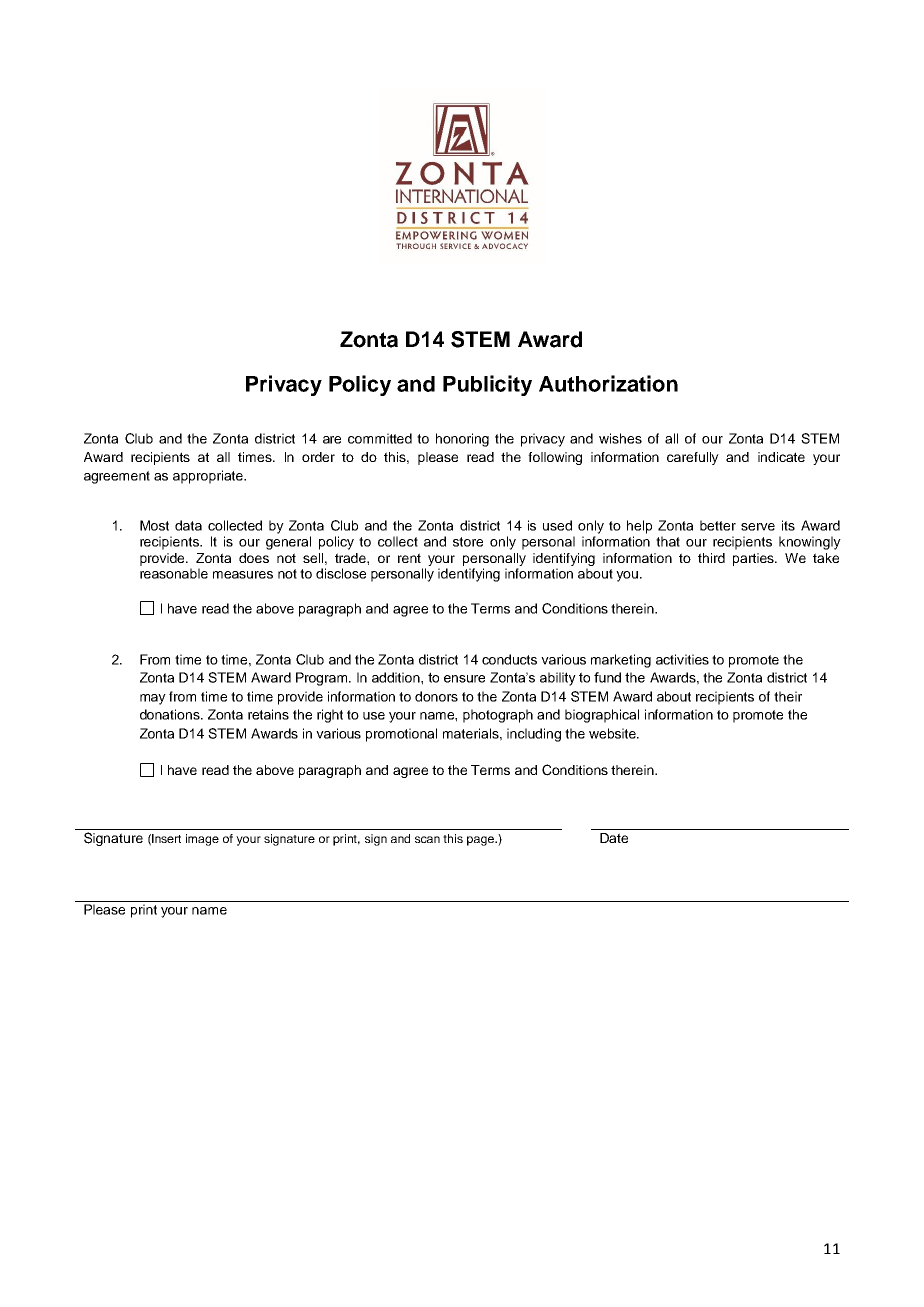 The image size is (924, 1307). What do you see at coordinates (758, 527) in the document?
I see `serve` at bounding box center [758, 527].
